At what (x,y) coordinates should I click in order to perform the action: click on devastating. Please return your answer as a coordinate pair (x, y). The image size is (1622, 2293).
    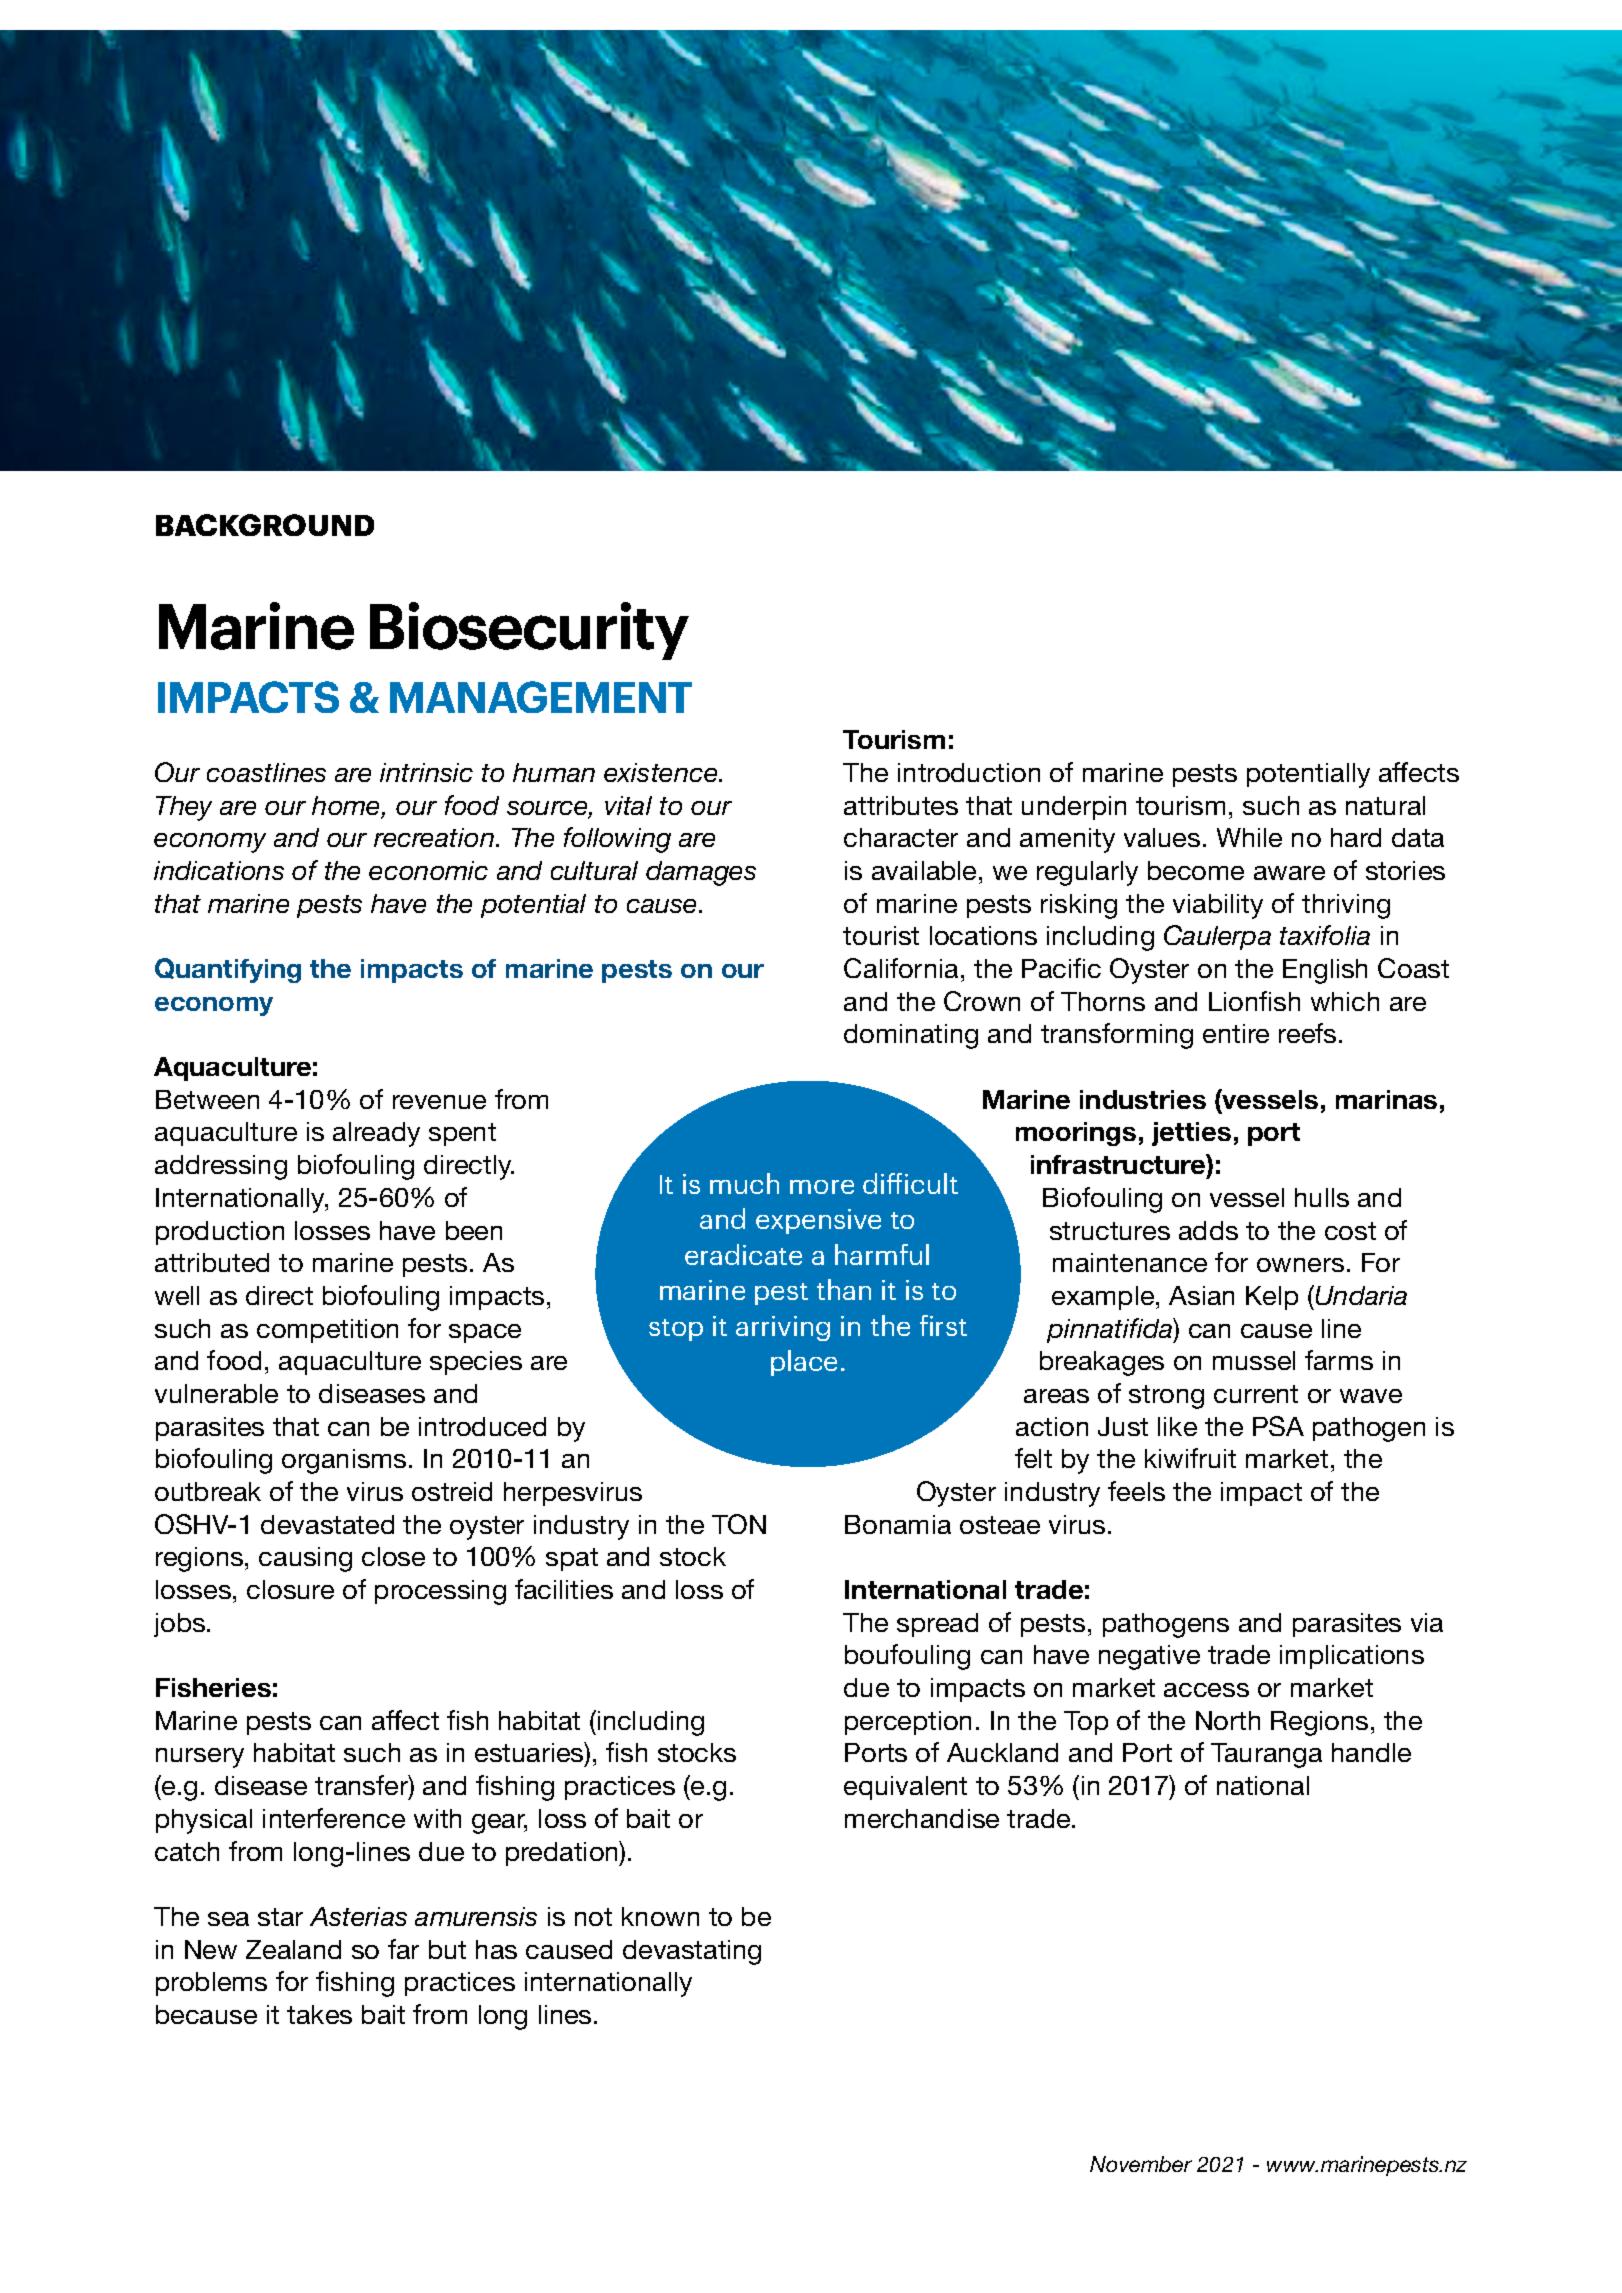
    Looking at the image, I should click on (692, 1952).
